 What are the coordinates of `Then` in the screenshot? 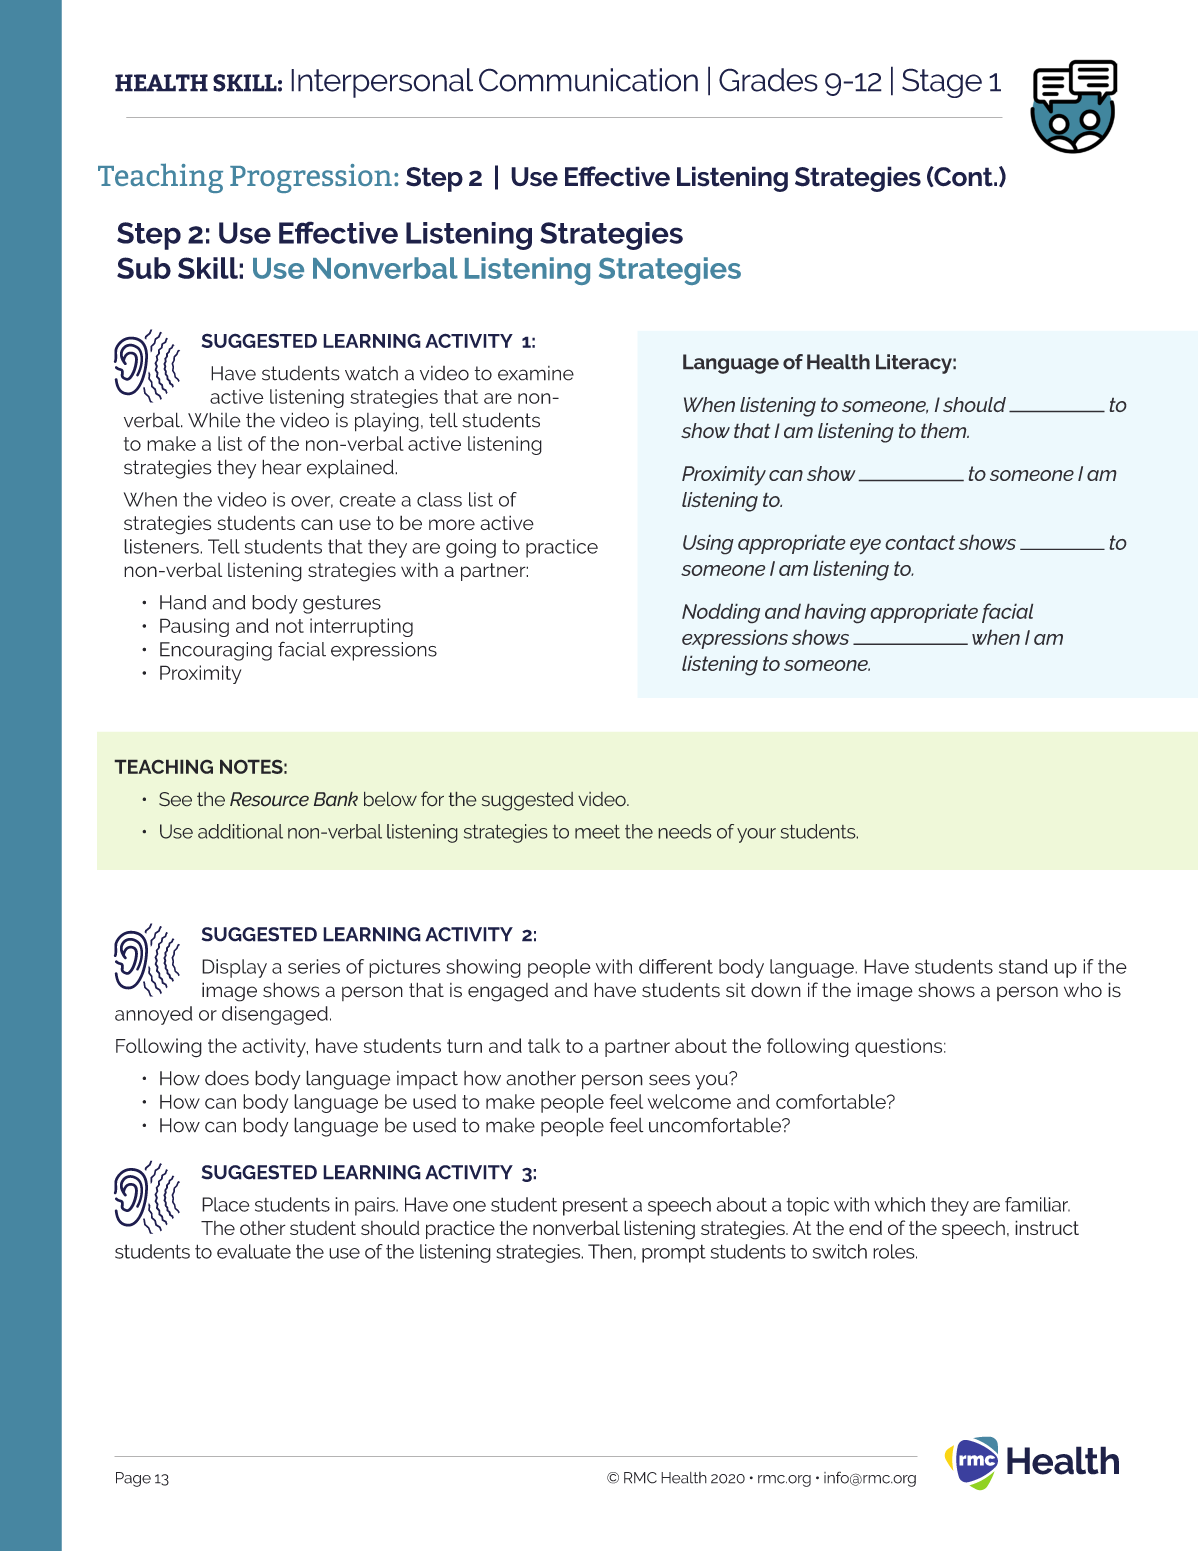 It's located at (610, 1251).
